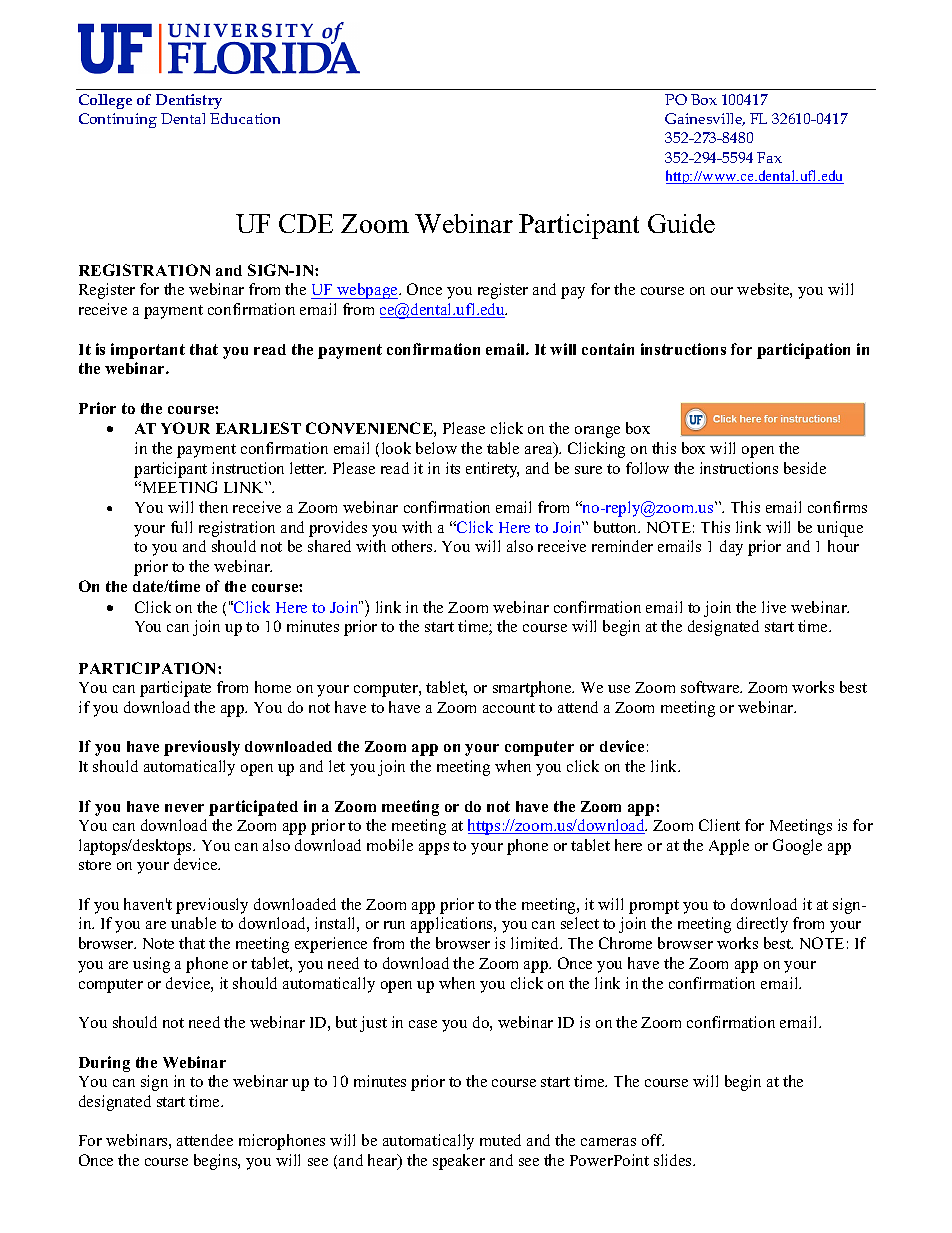 Image resolution: width=952 pixels, height=1233 pixels. Describe the element at coordinates (104, 1064) in the document. I see `During` at that location.
